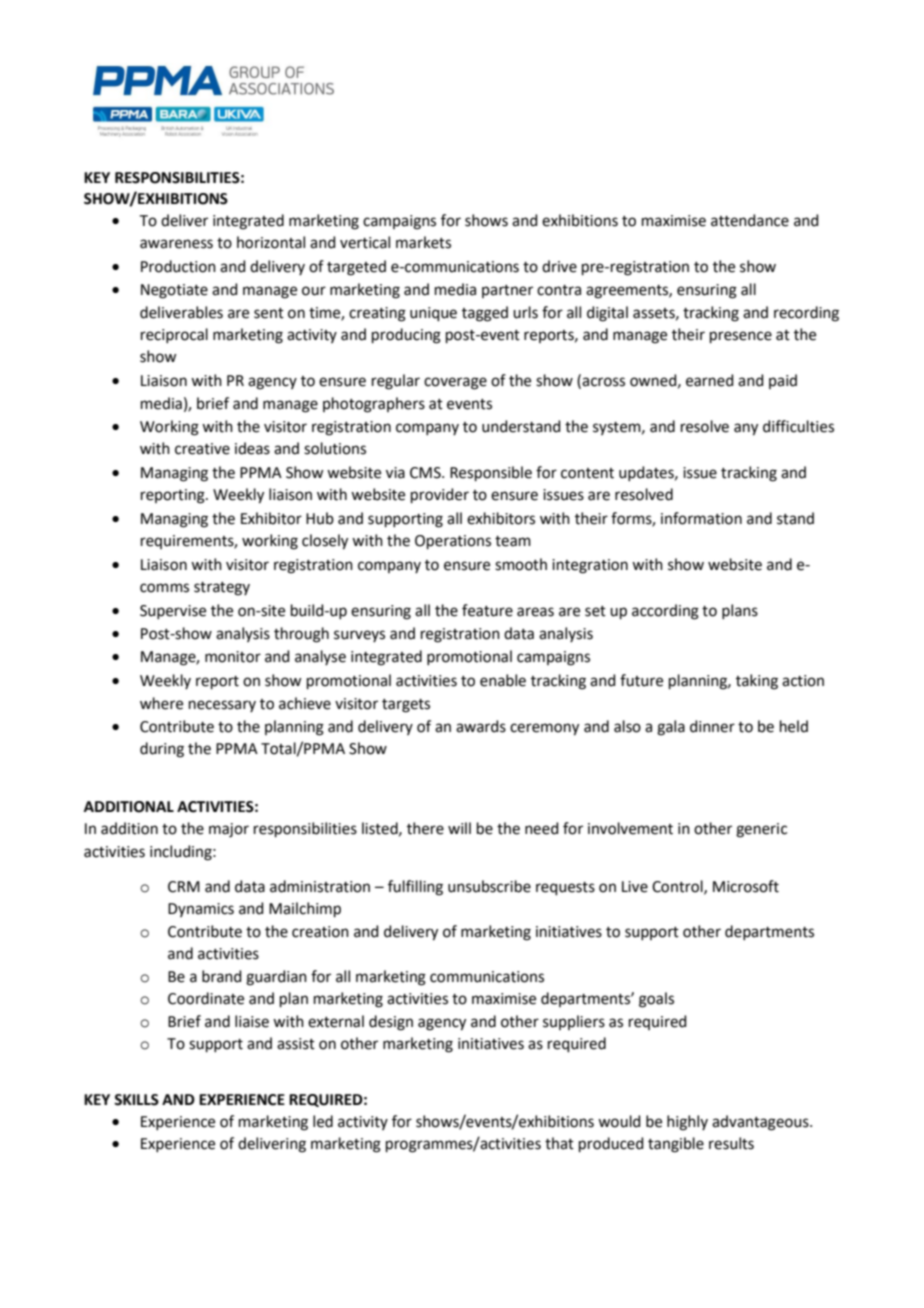 The height and width of the screenshot is (1308, 924). Describe the element at coordinates (176, 244) in the screenshot. I see `awareness` at that location.
